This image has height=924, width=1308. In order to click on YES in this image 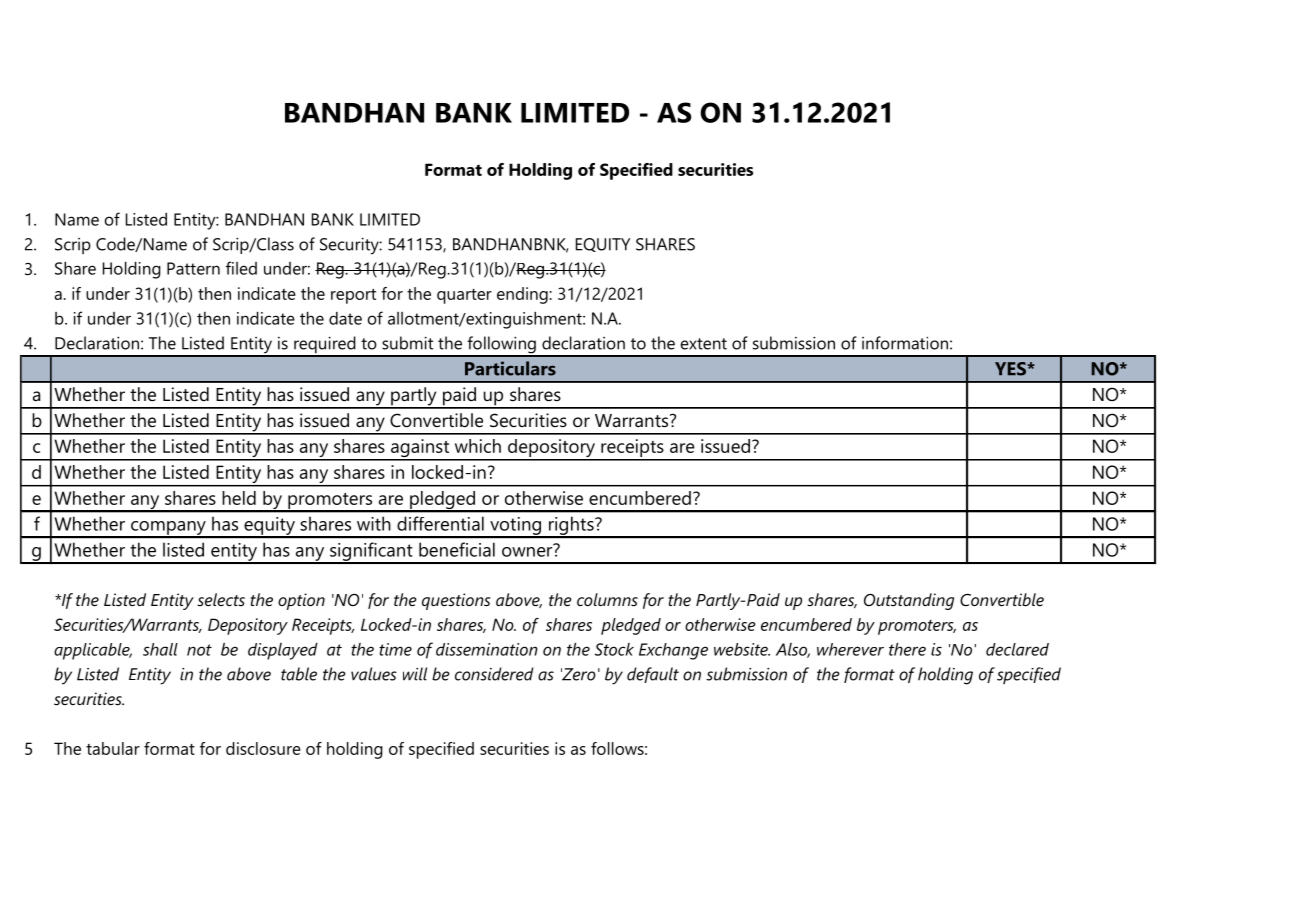, I will do `click(1011, 369)`.
